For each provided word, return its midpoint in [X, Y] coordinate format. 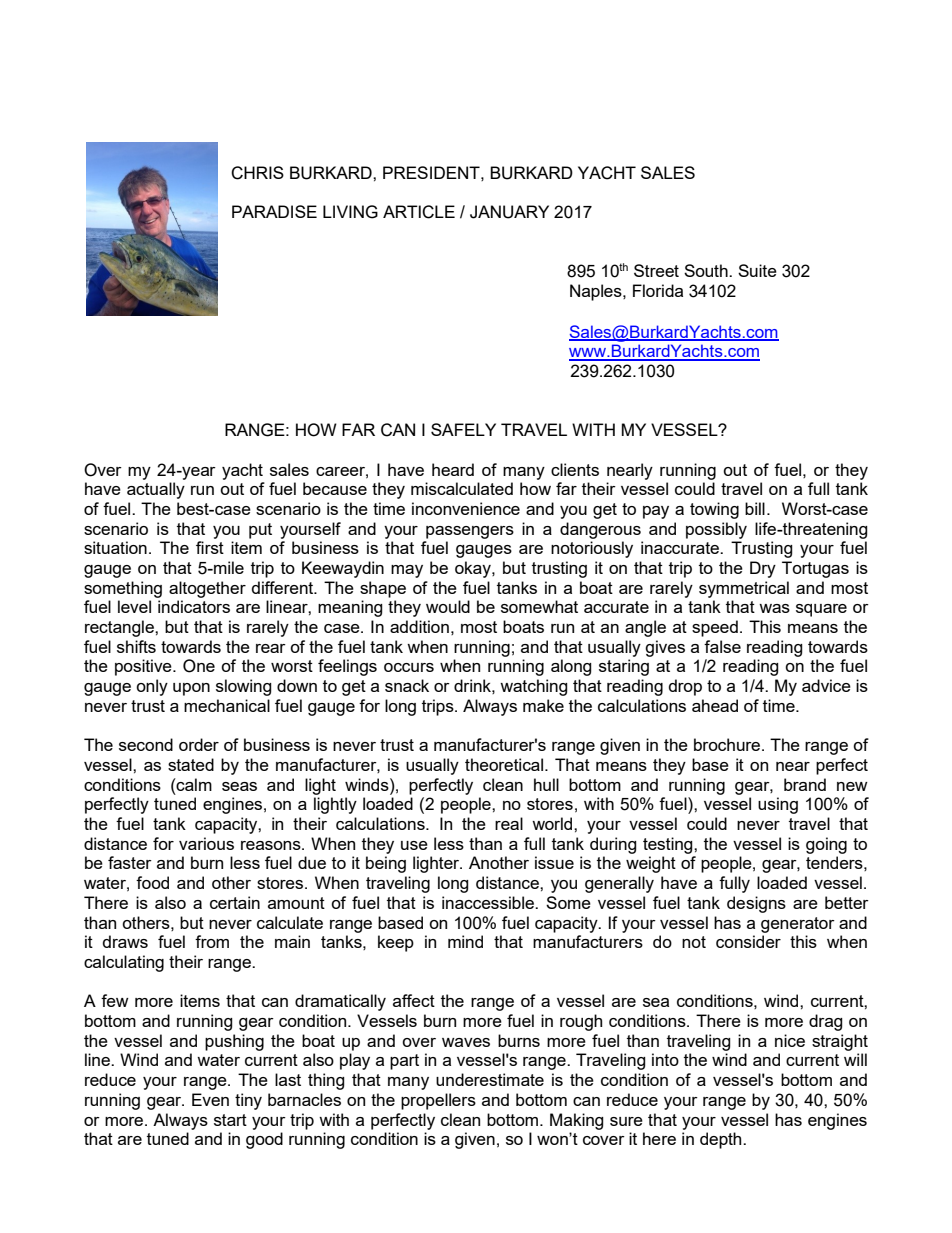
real [509, 823]
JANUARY [509, 212]
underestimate [490, 1079]
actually [156, 490]
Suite [757, 270]
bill [755, 508]
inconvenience [466, 508]
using [778, 805]
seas [239, 786]
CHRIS [257, 173]
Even [210, 1099]
